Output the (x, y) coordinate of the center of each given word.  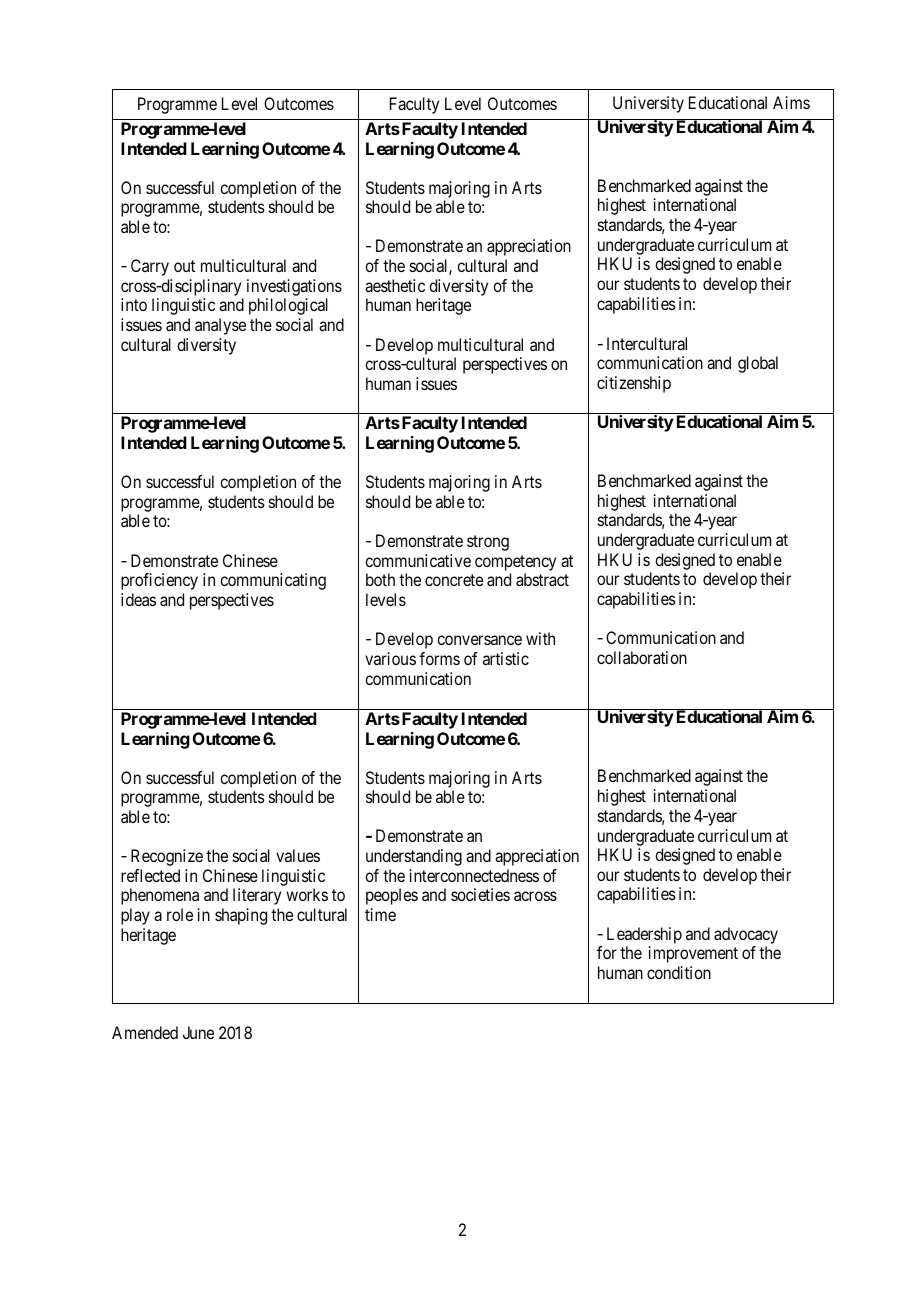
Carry (150, 267)
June (198, 1032)
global (758, 364)
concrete (454, 580)
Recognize (167, 857)
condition (679, 972)
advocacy (746, 935)
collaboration (642, 657)
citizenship (634, 384)
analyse (220, 326)
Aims (791, 102)
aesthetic (395, 285)
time (380, 914)
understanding (414, 857)
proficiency (159, 581)
